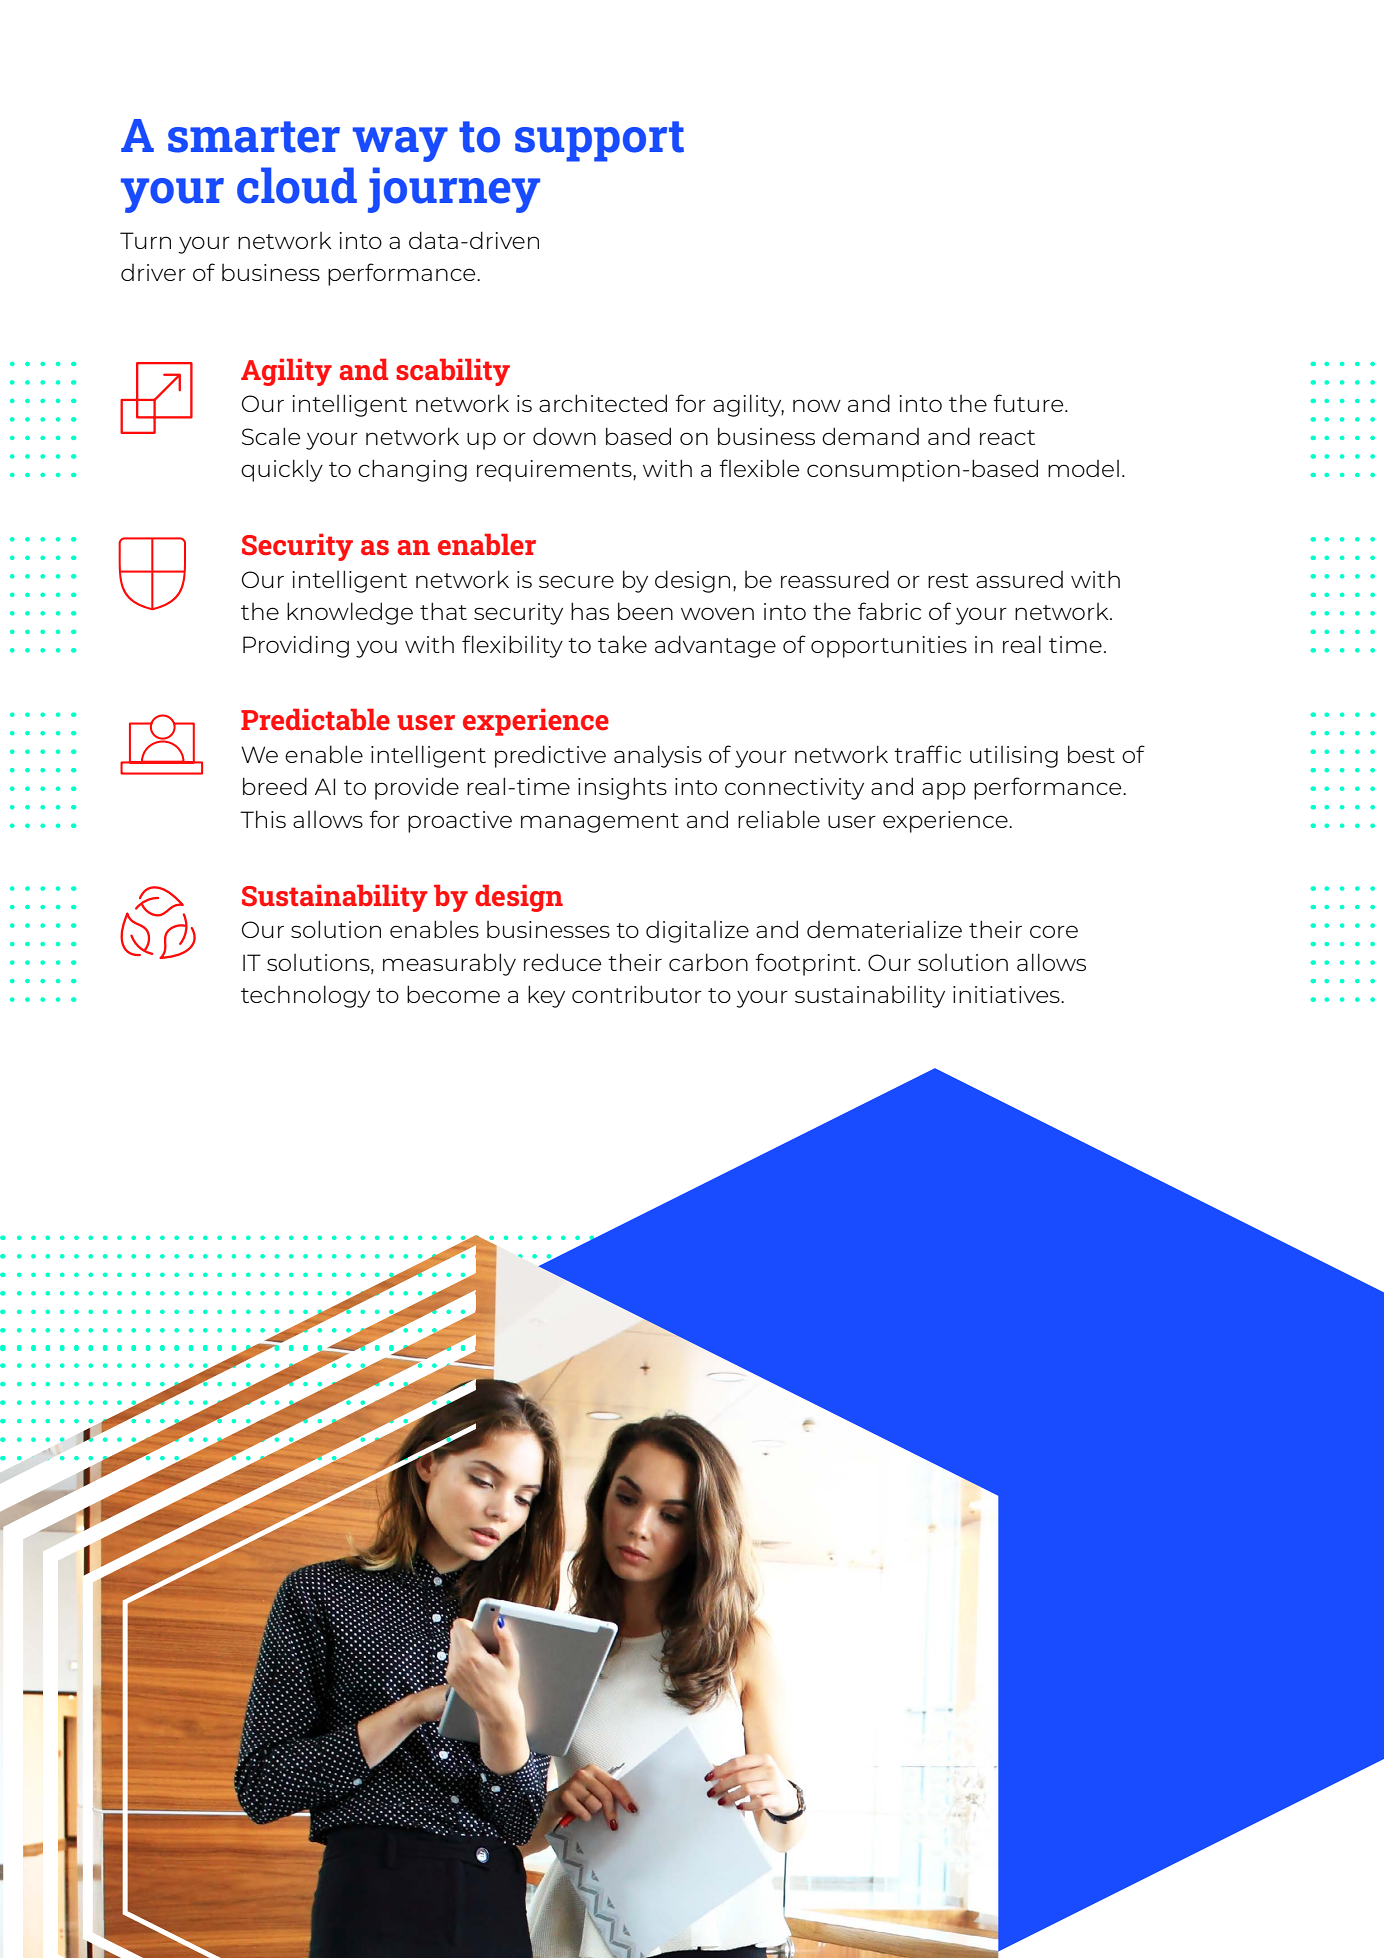 The image size is (1384, 1958). What do you see at coordinates (1007, 437) in the image?
I see `react` at bounding box center [1007, 437].
